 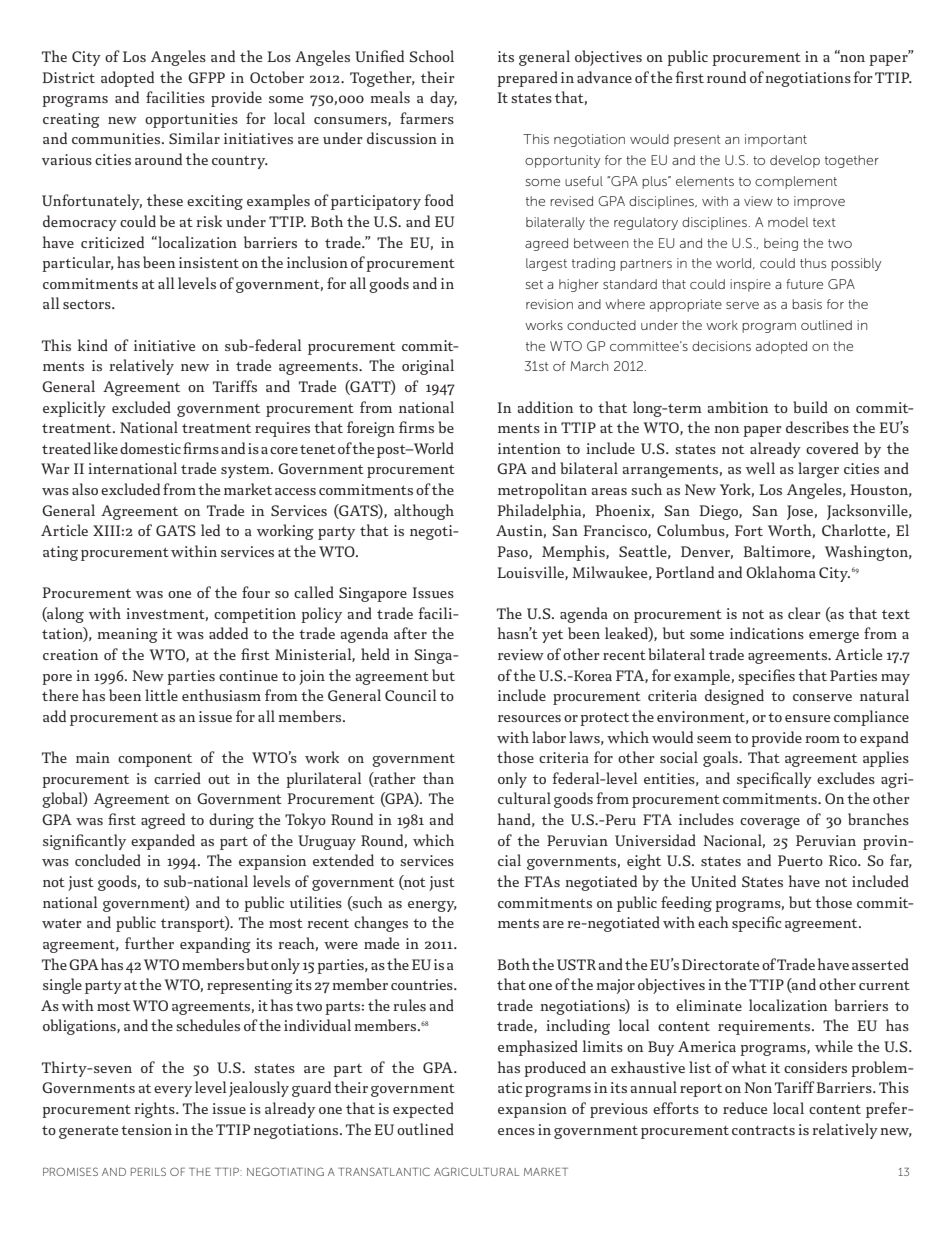 What do you see at coordinates (807, 304) in the image?
I see `basis` at bounding box center [807, 304].
